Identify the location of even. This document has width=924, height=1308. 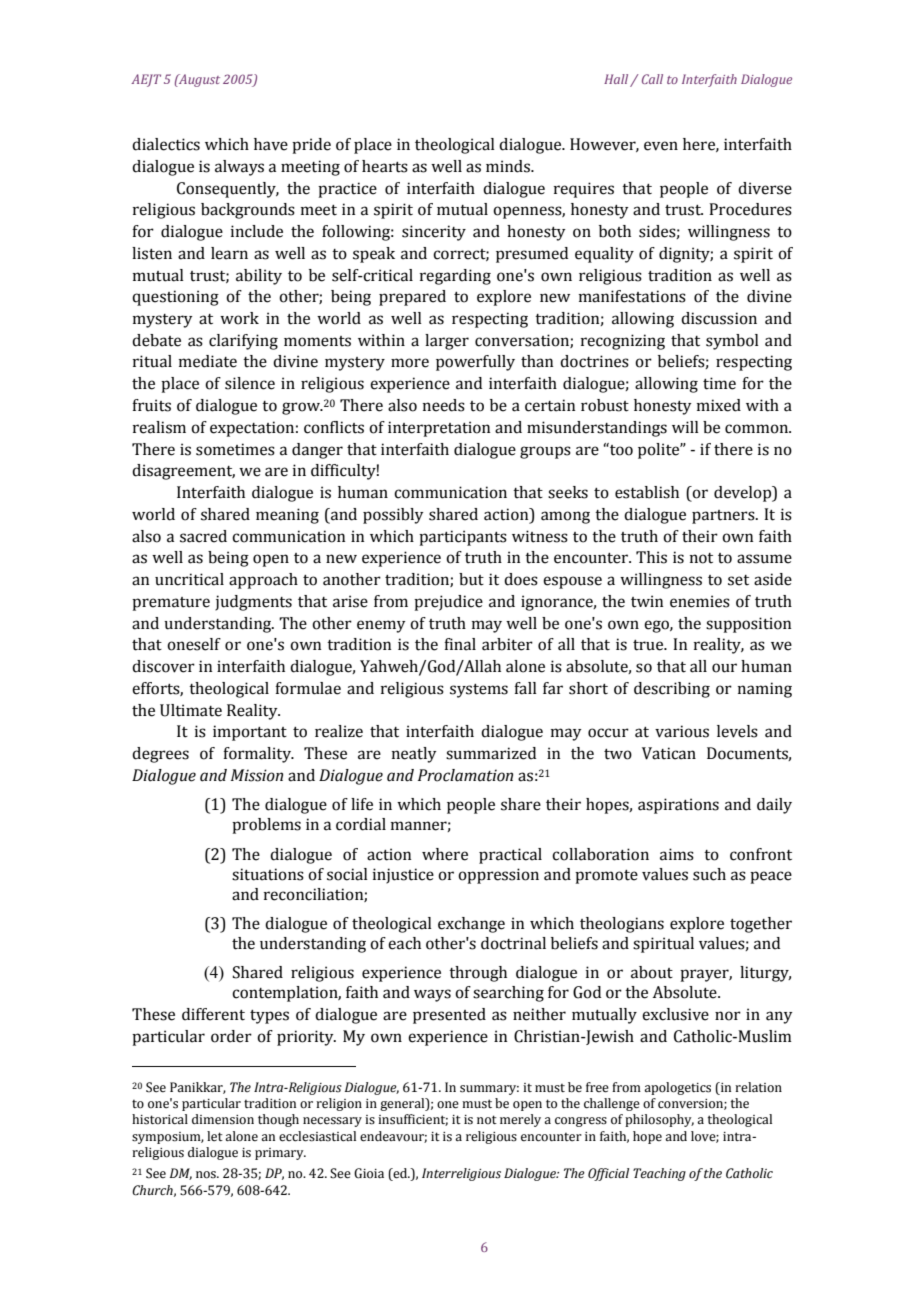
(661, 146).
